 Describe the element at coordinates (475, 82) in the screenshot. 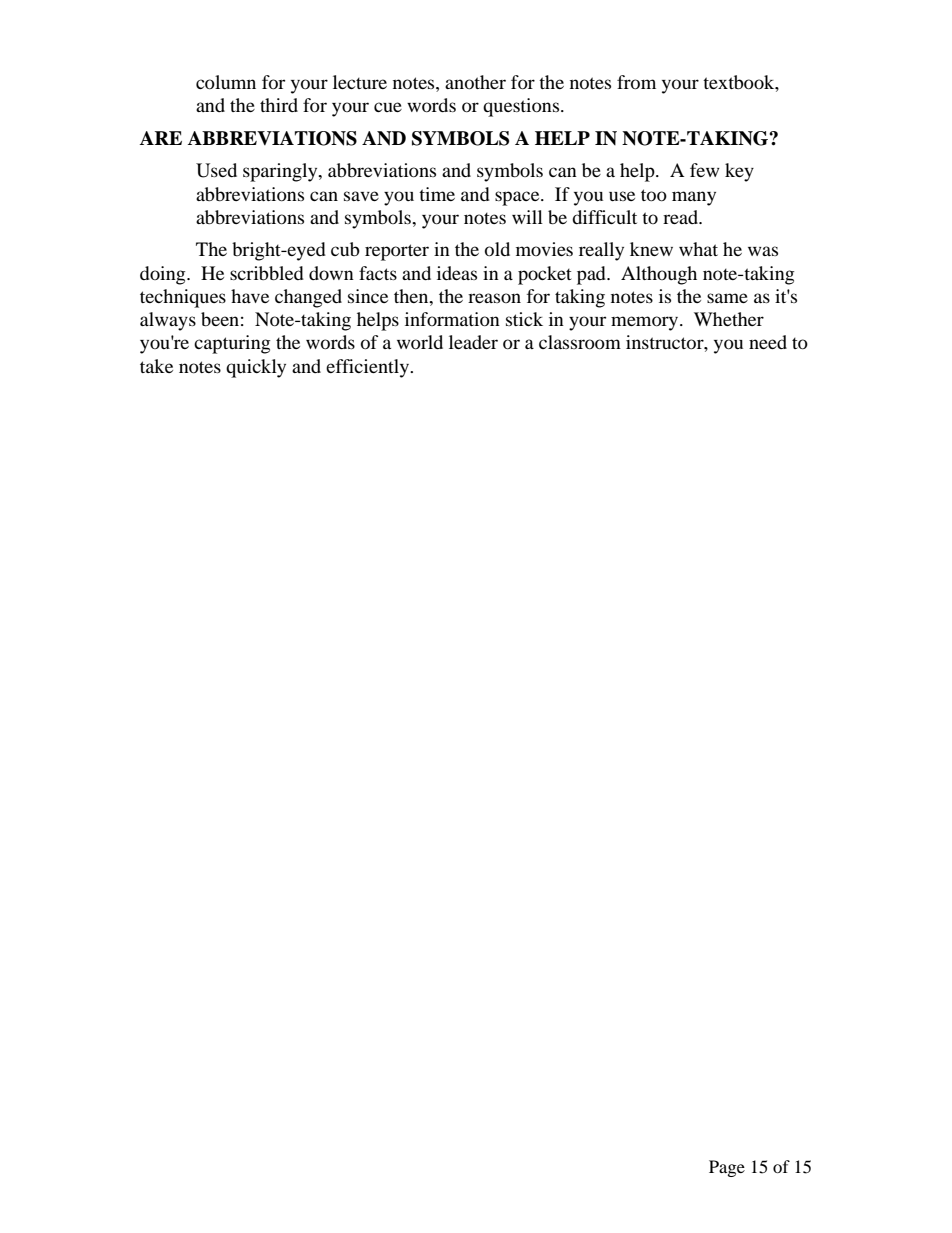

I see `another` at that location.
